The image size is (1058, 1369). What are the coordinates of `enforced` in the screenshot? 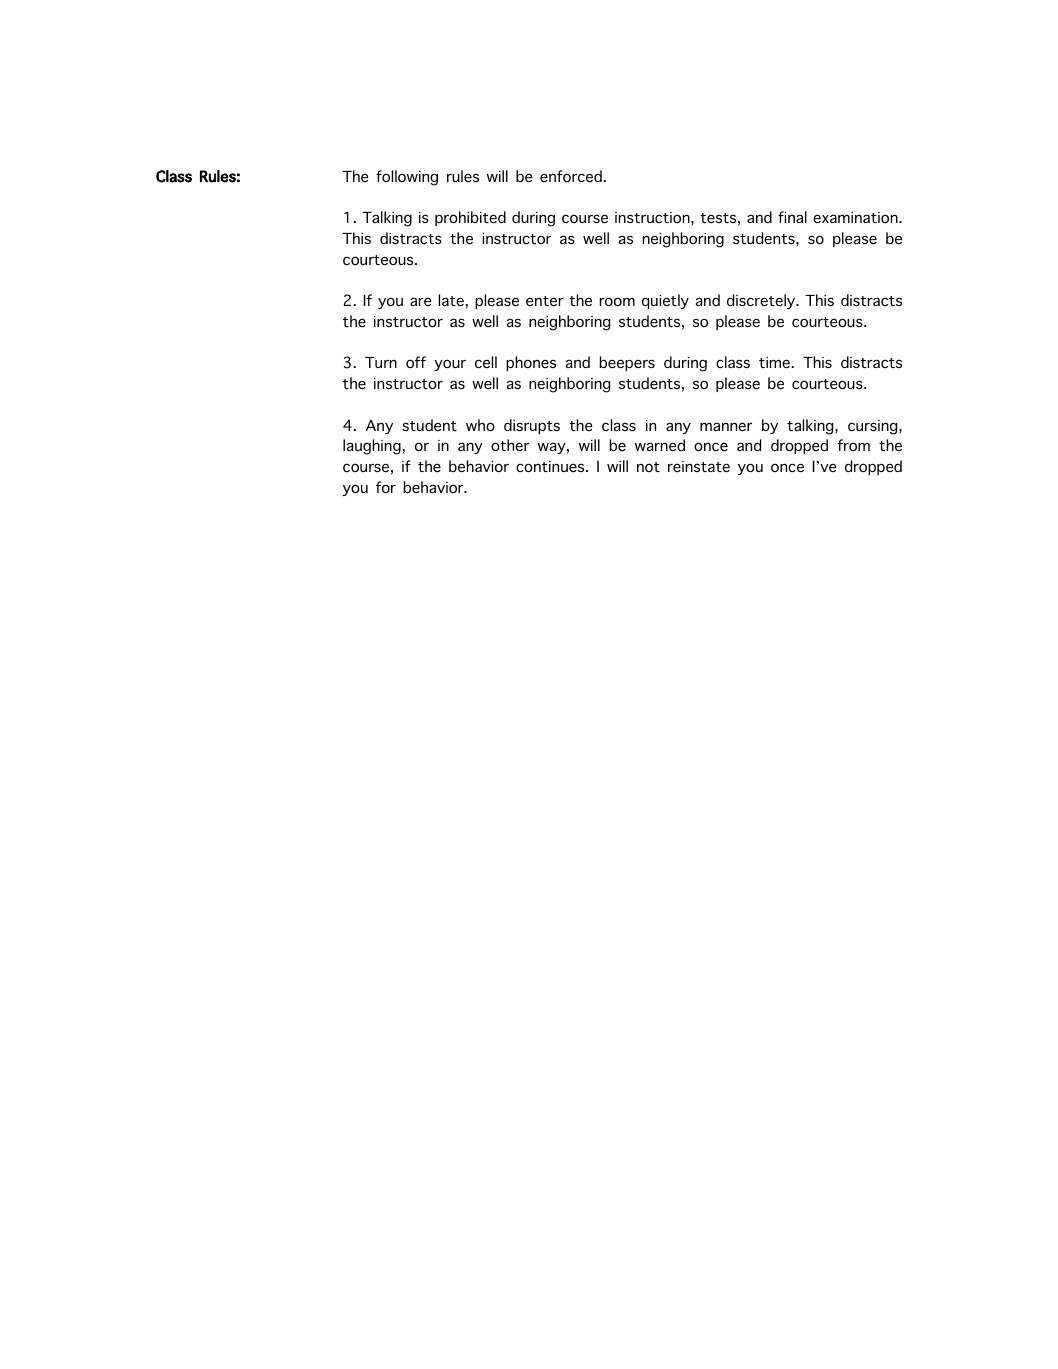 It's located at (572, 176).
